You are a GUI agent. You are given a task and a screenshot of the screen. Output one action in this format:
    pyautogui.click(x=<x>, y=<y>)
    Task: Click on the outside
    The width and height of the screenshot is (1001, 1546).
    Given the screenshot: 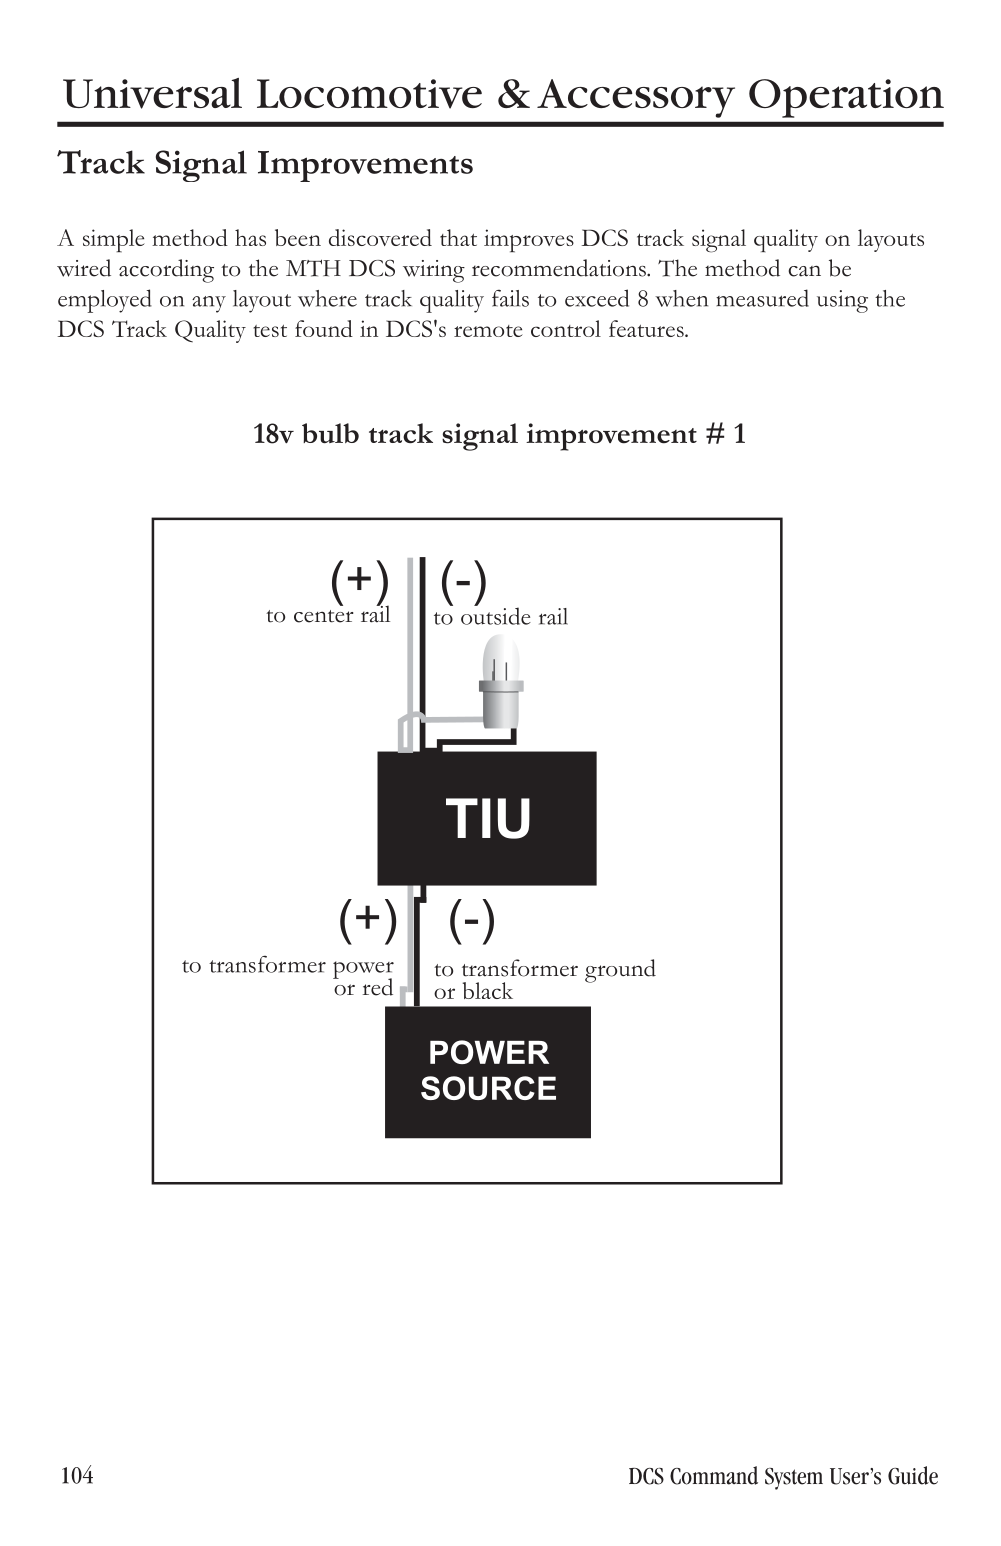 What is the action you would take?
    pyautogui.click(x=496, y=615)
